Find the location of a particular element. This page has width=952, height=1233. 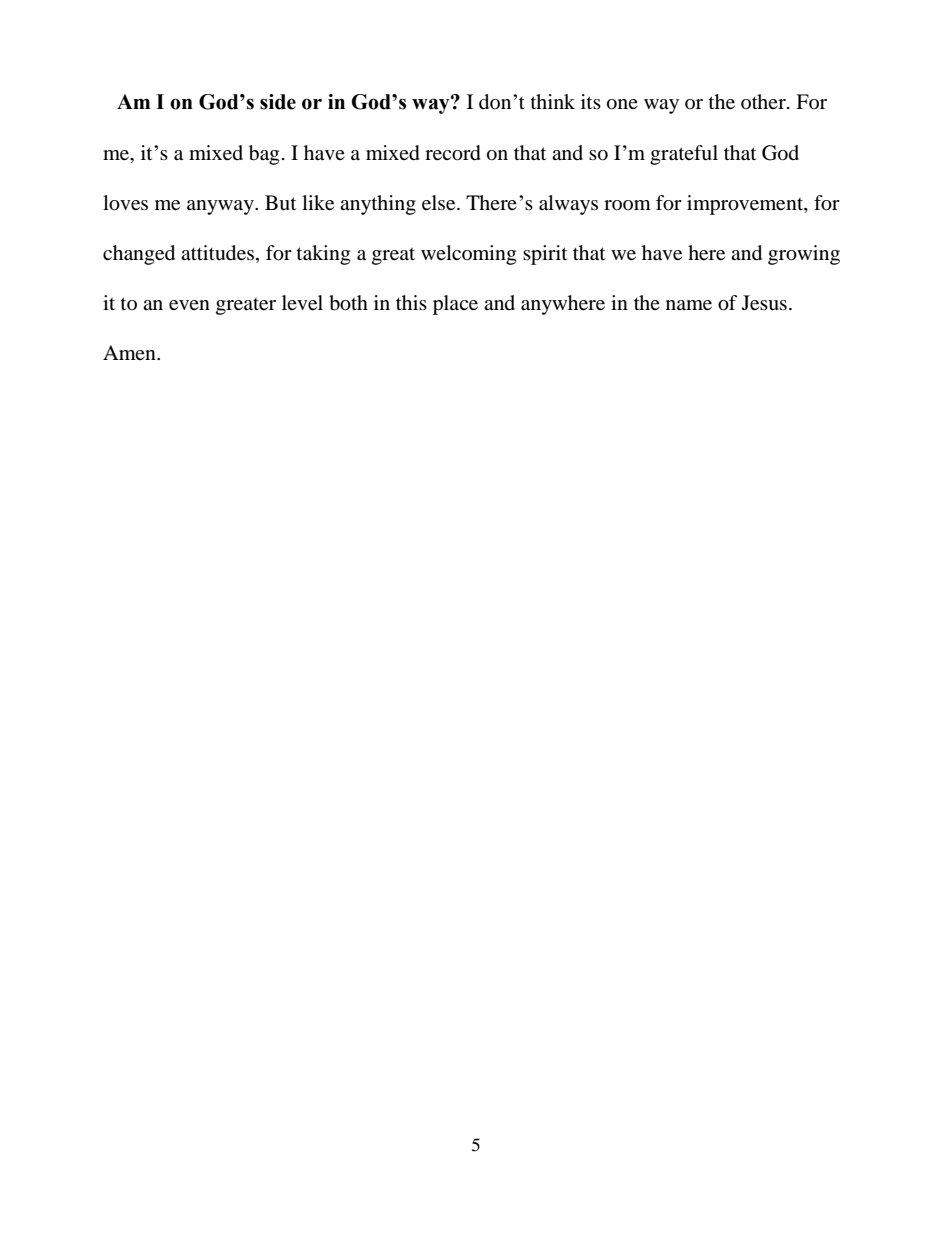

Amen is located at coordinates (130, 352).
